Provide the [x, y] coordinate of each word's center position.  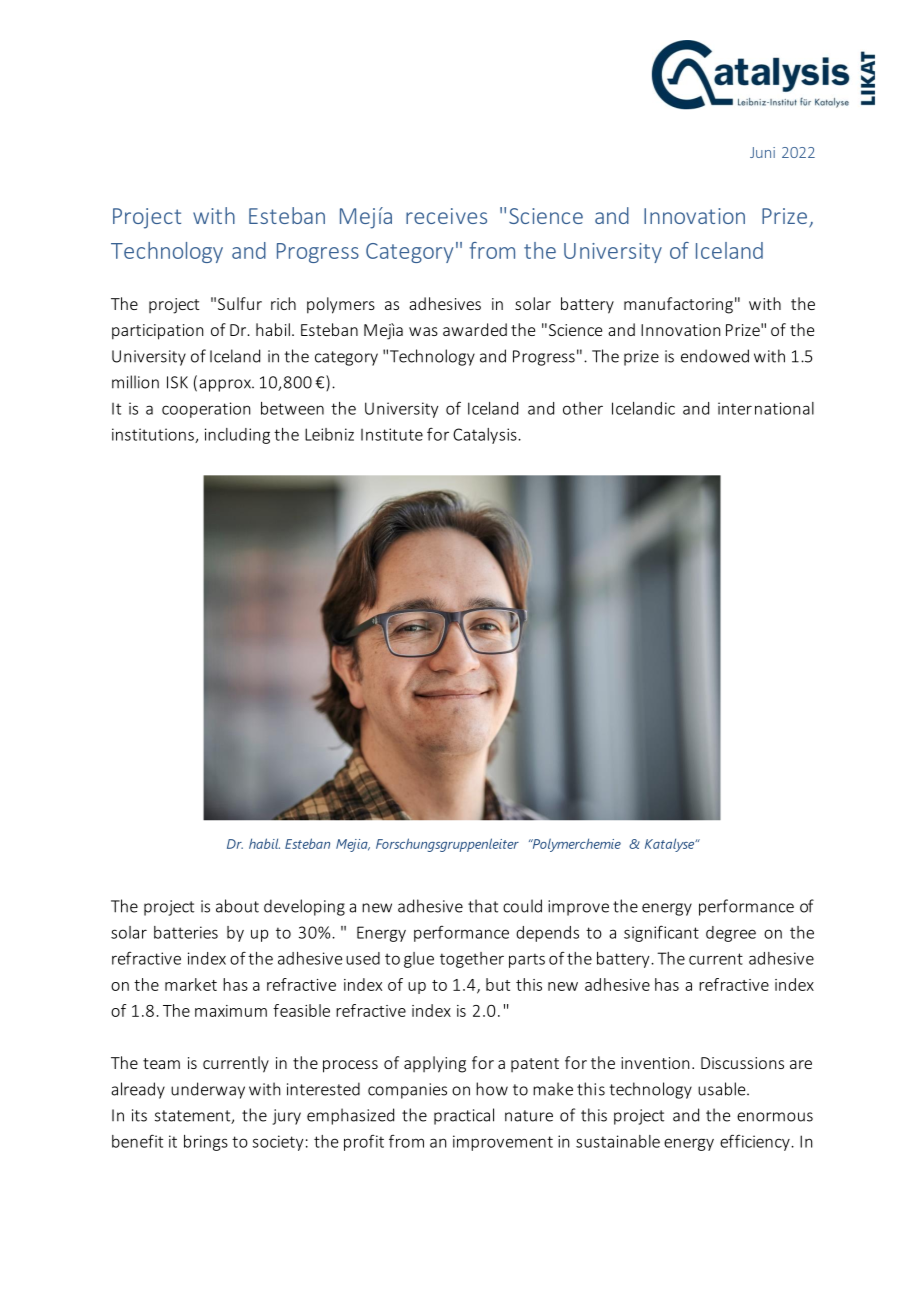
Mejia [353, 845]
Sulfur [240, 303]
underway [208, 1090]
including [237, 436]
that [483, 906]
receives [446, 216]
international [766, 408]
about [237, 906]
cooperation [206, 410]
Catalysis [486, 436]
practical [464, 1116]
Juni [762, 152]
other [583, 408]
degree [731, 934]
